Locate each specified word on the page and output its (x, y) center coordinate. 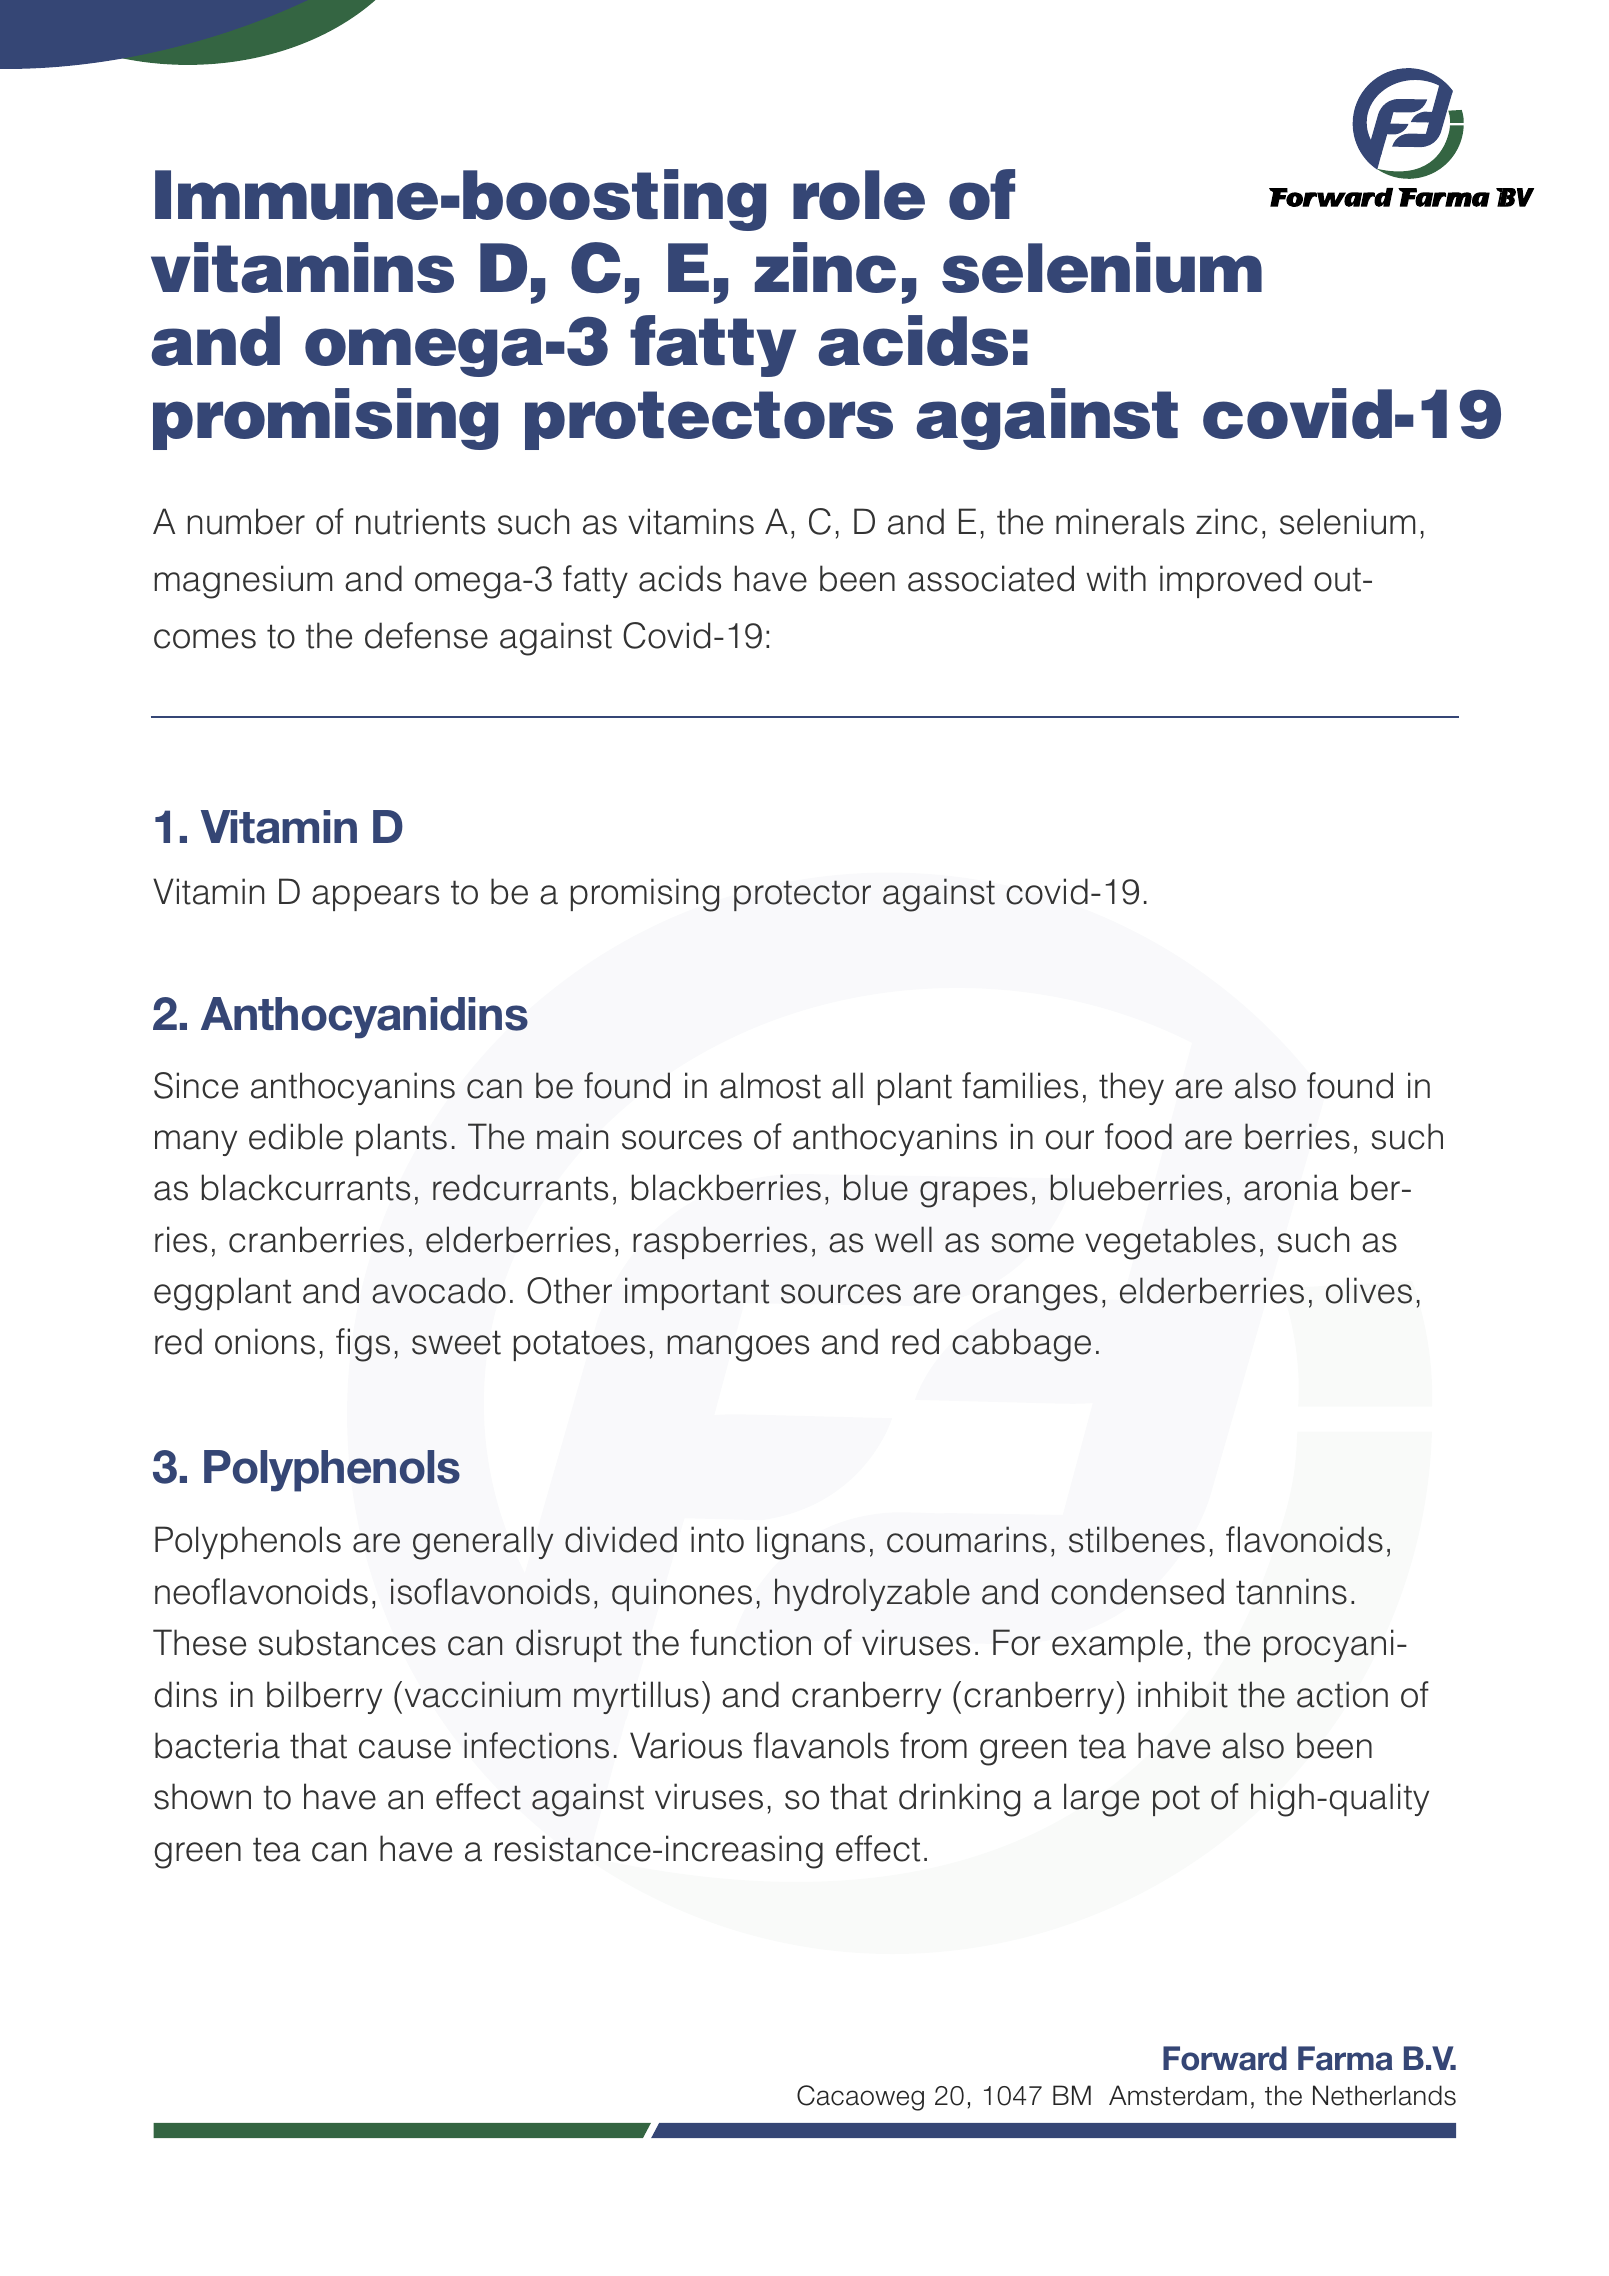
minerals (1120, 521)
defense (426, 635)
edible (296, 1136)
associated (991, 578)
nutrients (420, 521)
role (859, 195)
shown (202, 1796)
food (1138, 1136)
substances (347, 1642)
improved (1230, 581)
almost (770, 1085)
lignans (811, 1543)
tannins (1291, 1591)
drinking (959, 1800)
